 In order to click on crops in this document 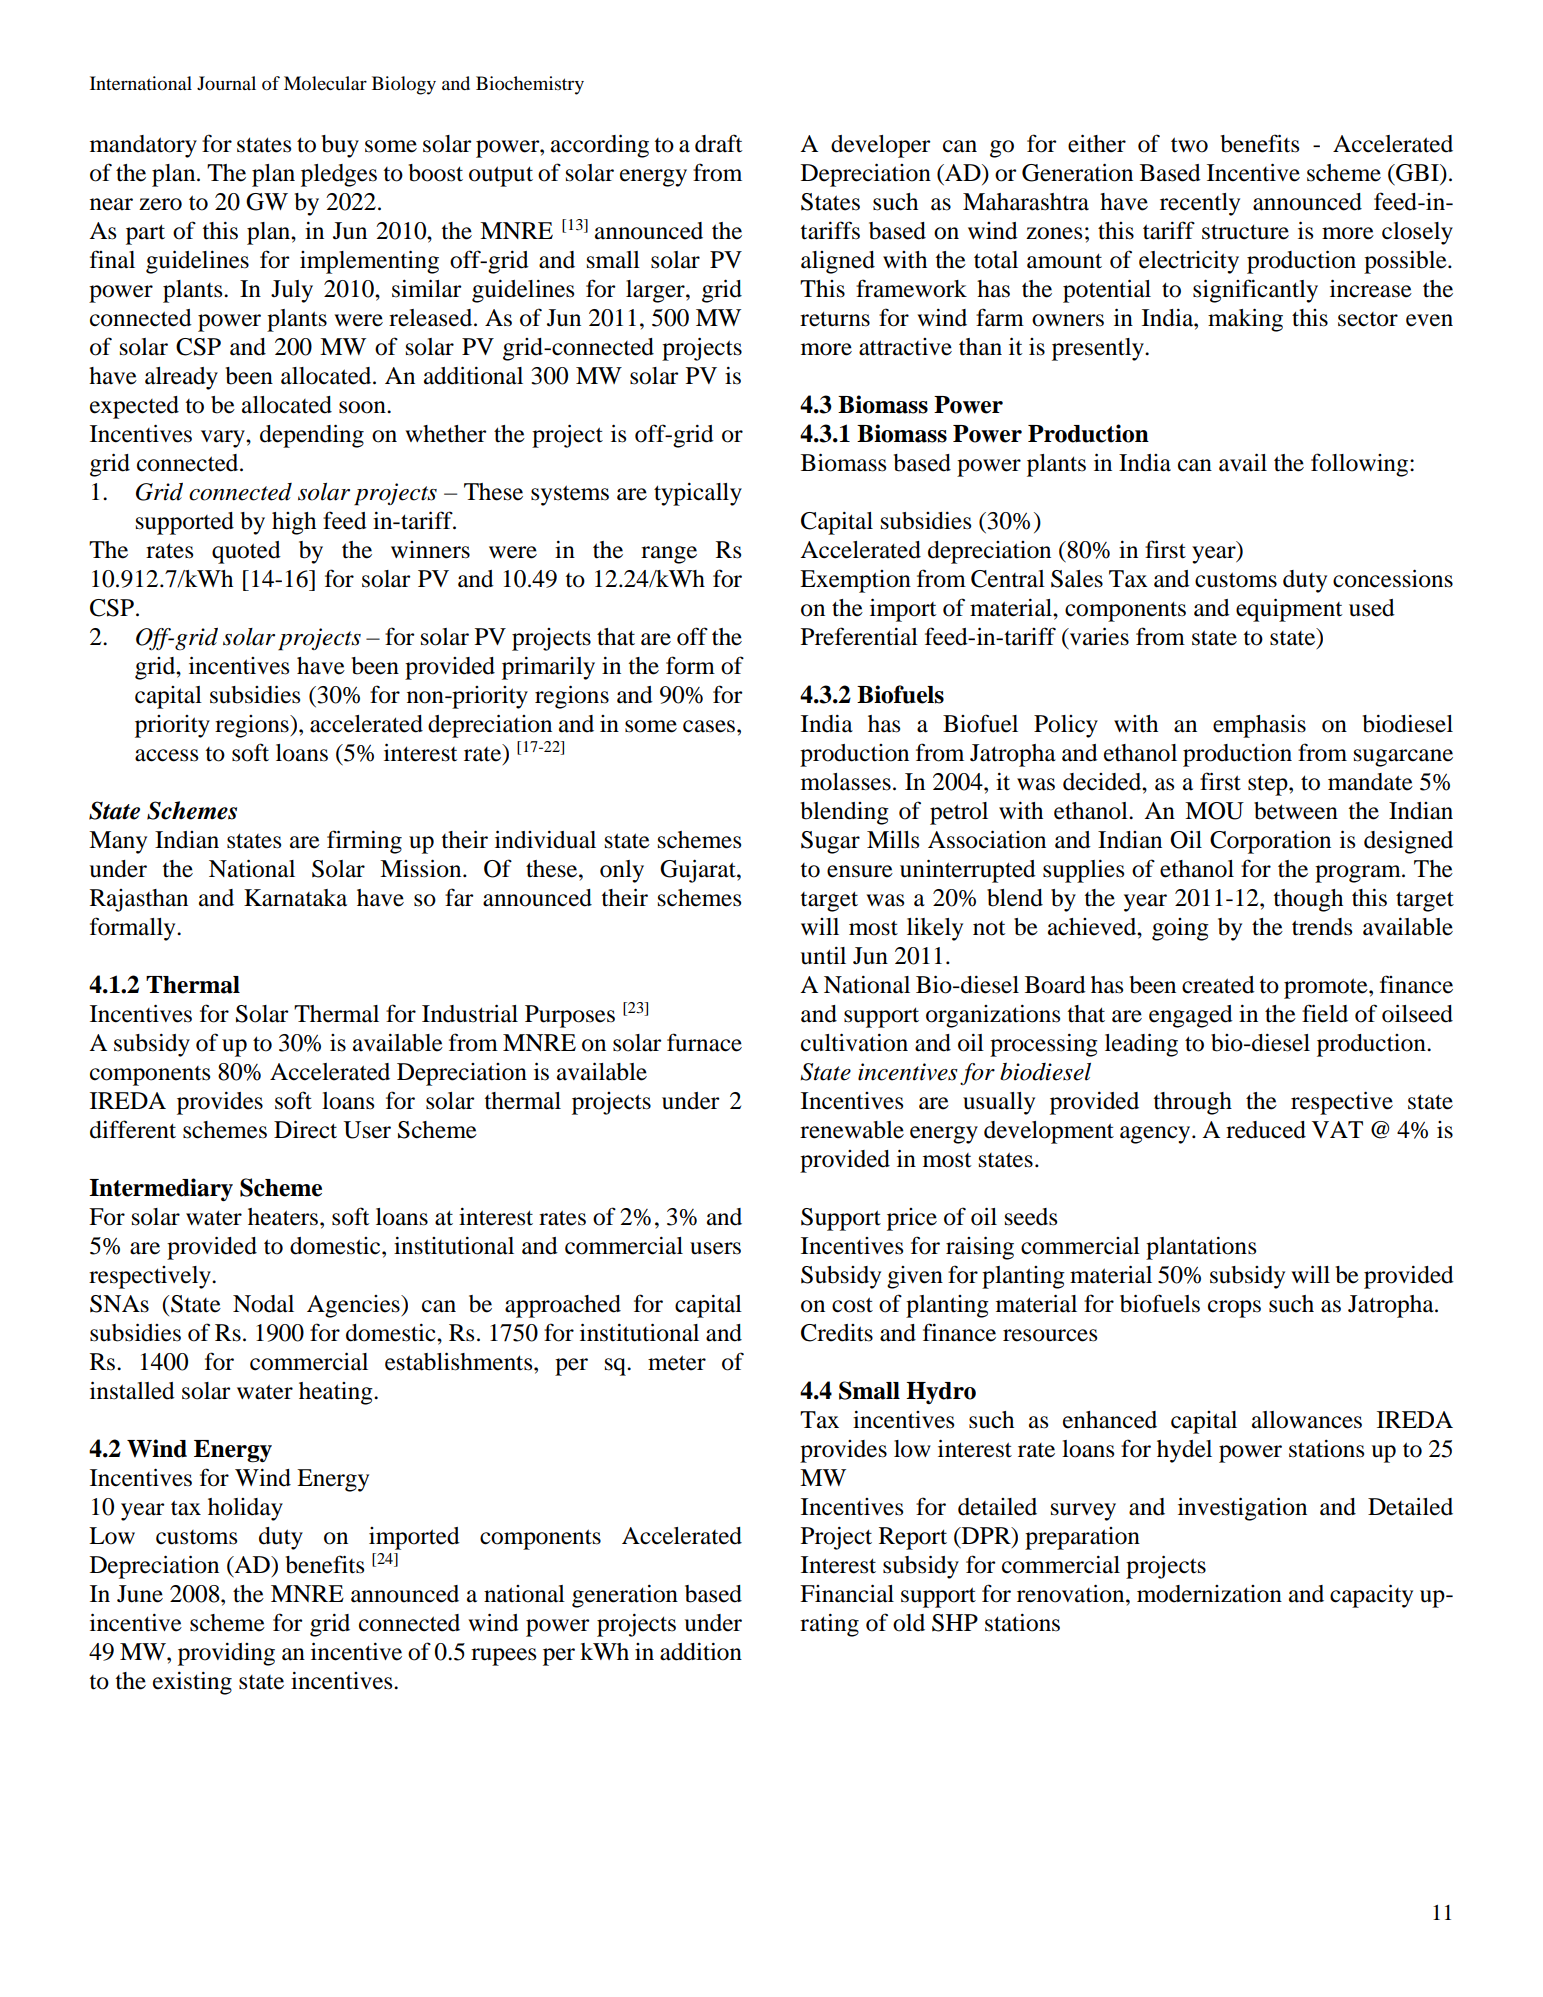, I will do `click(1234, 1309)`.
